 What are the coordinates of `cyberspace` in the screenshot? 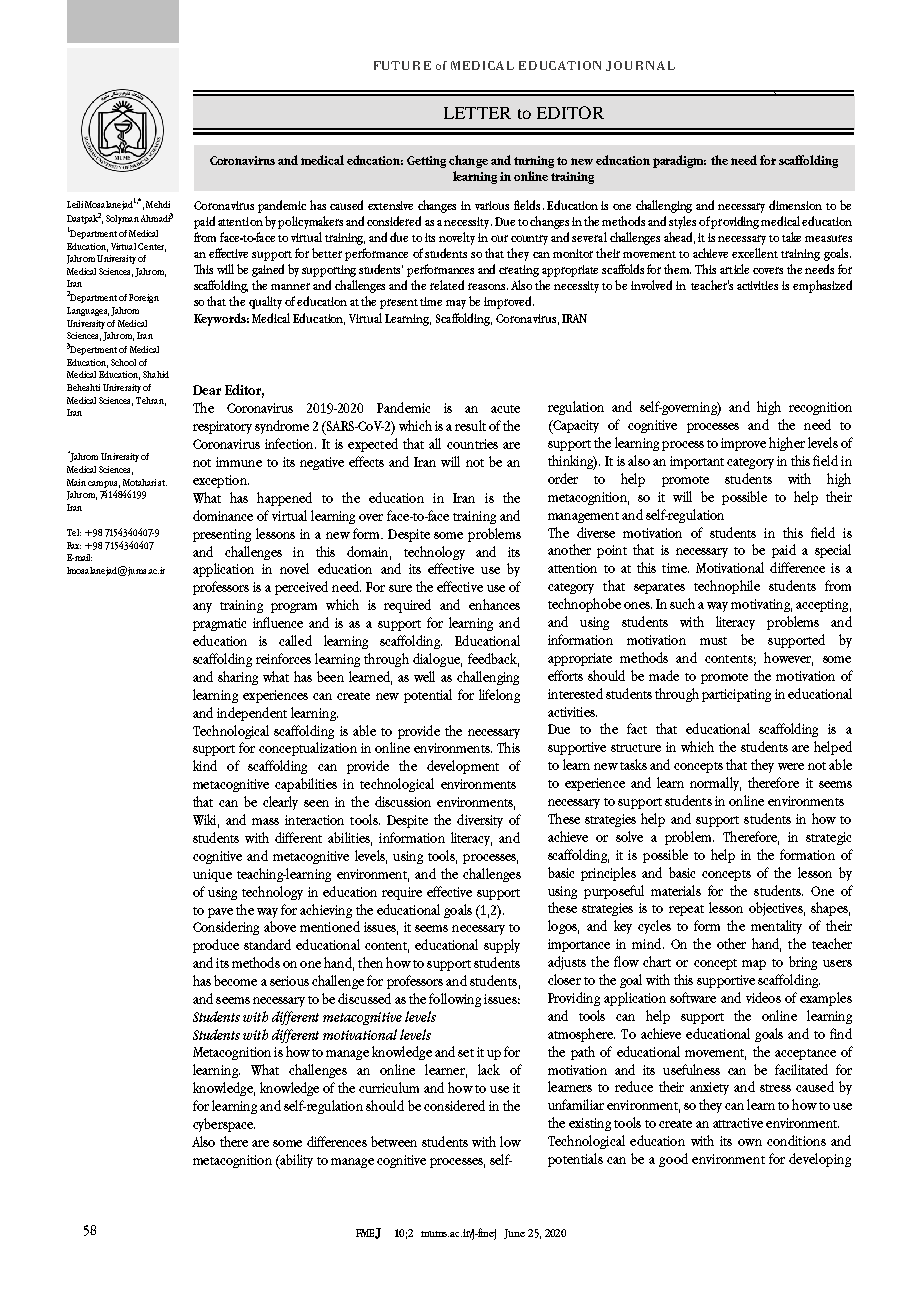 It's located at (224, 1125).
